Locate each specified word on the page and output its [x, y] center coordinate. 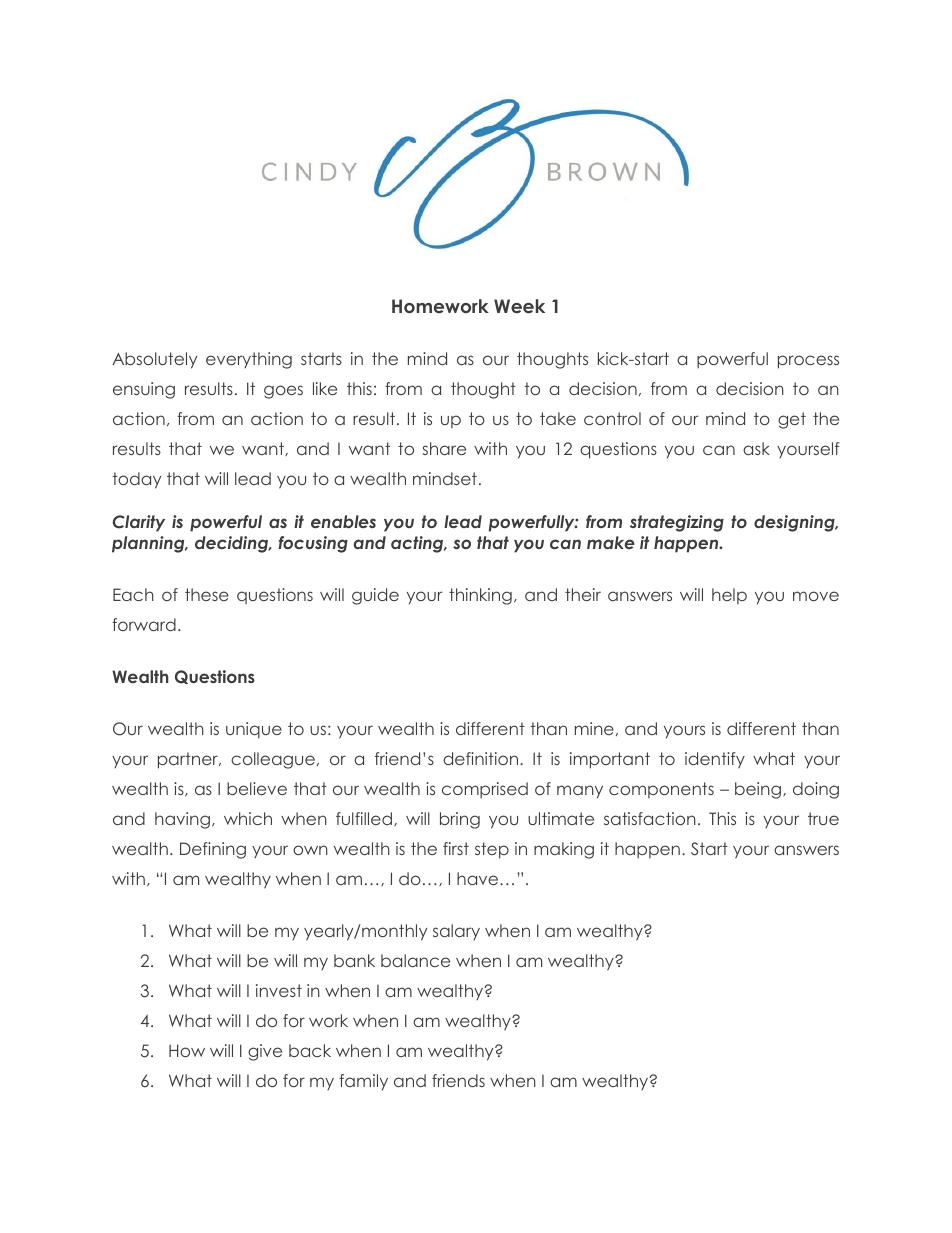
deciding [233, 544]
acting [418, 544]
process [808, 362]
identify [715, 760]
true [823, 818]
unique [254, 730]
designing [795, 523]
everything [249, 360]
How [187, 1050]
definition [482, 758]
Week [519, 306]
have [479, 878]
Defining [213, 850]
